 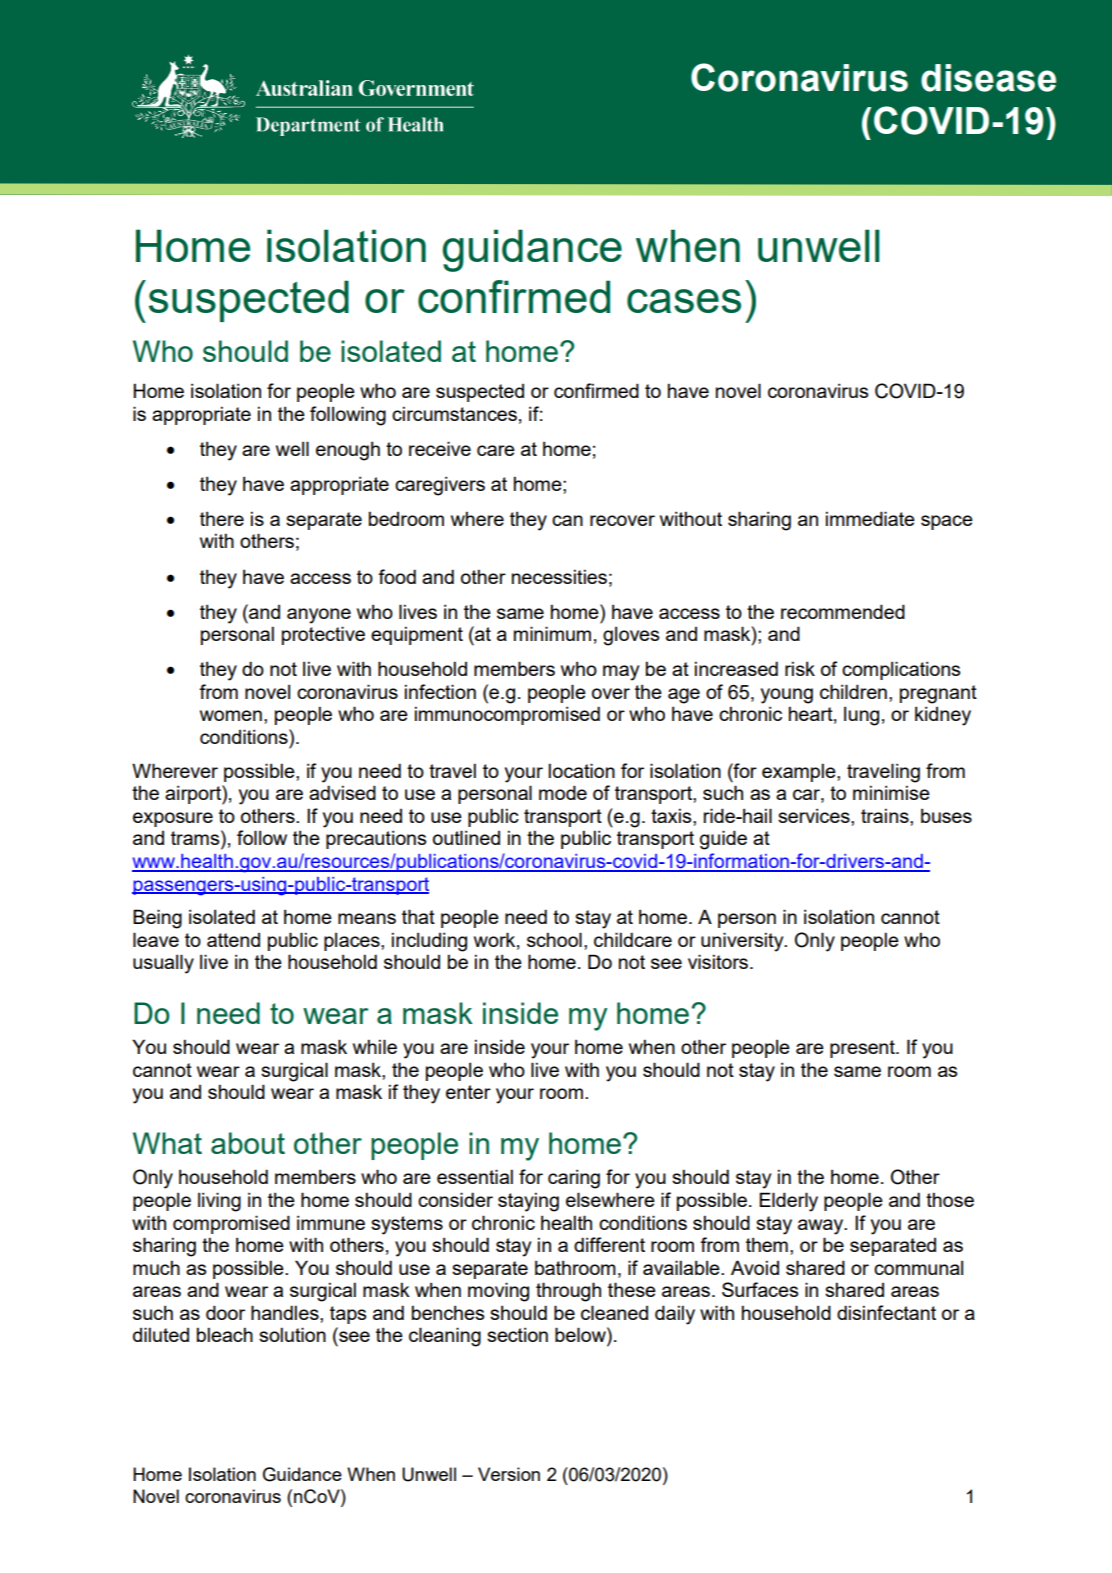 What do you see at coordinates (233, 940) in the image?
I see `attend` at bounding box center [233, 940].
